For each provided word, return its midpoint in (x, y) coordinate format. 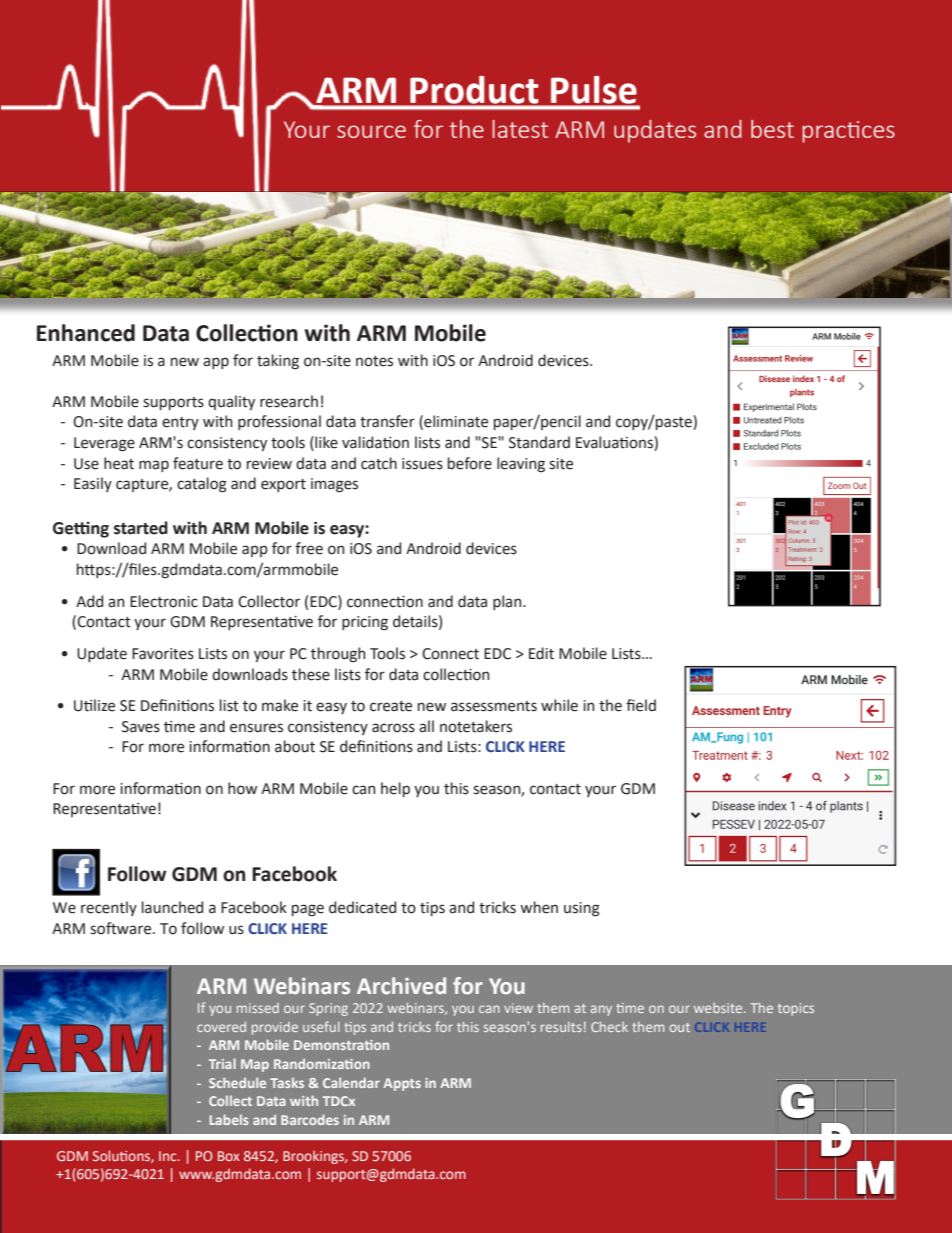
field (641, 705)
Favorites (163, 654)
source (371, 131)
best (772, 129)
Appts (402, 1084)
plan (508, 602)
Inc (169, 1156)
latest (520, 129)
